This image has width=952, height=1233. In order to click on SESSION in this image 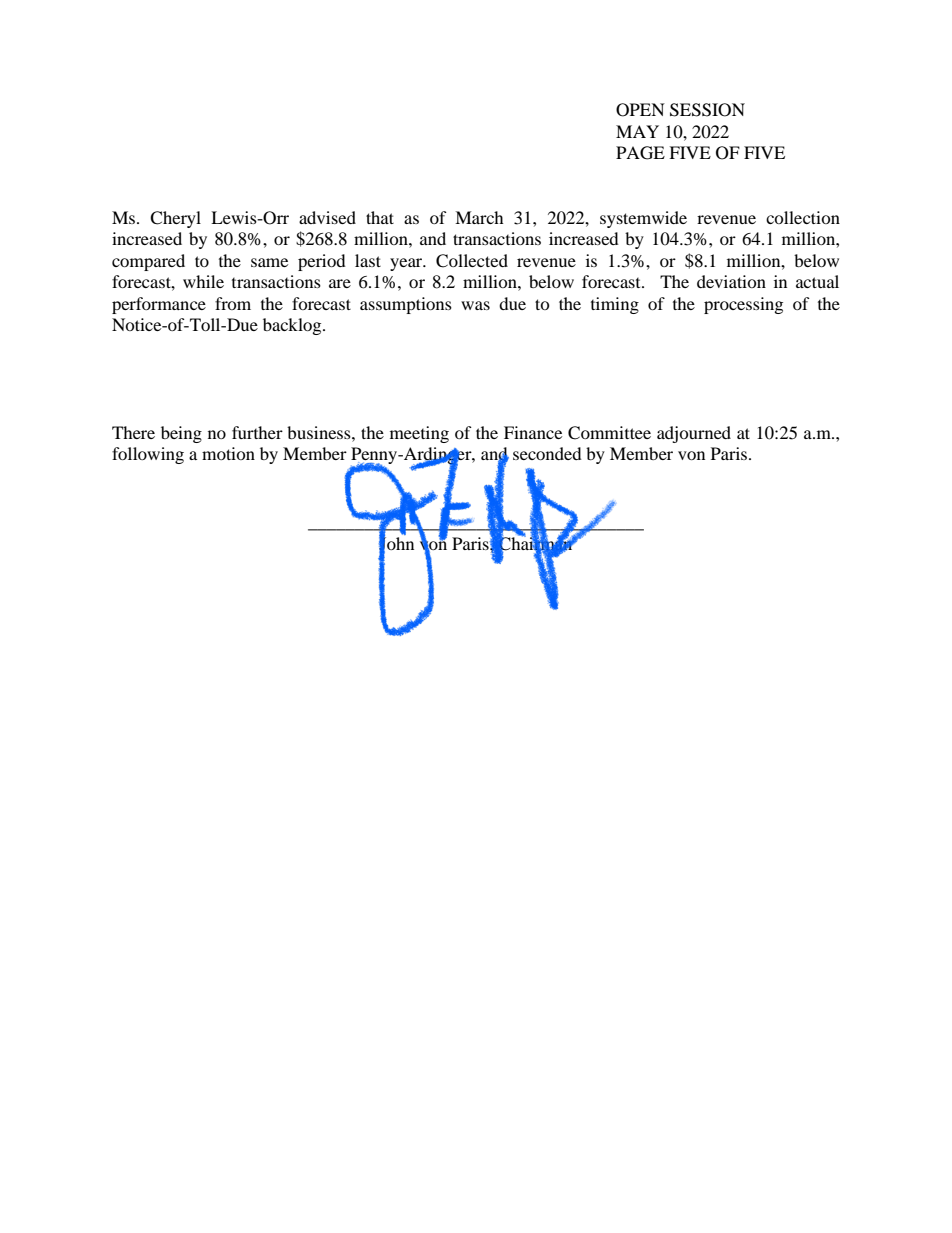, I will do `click(707, 110)`.
